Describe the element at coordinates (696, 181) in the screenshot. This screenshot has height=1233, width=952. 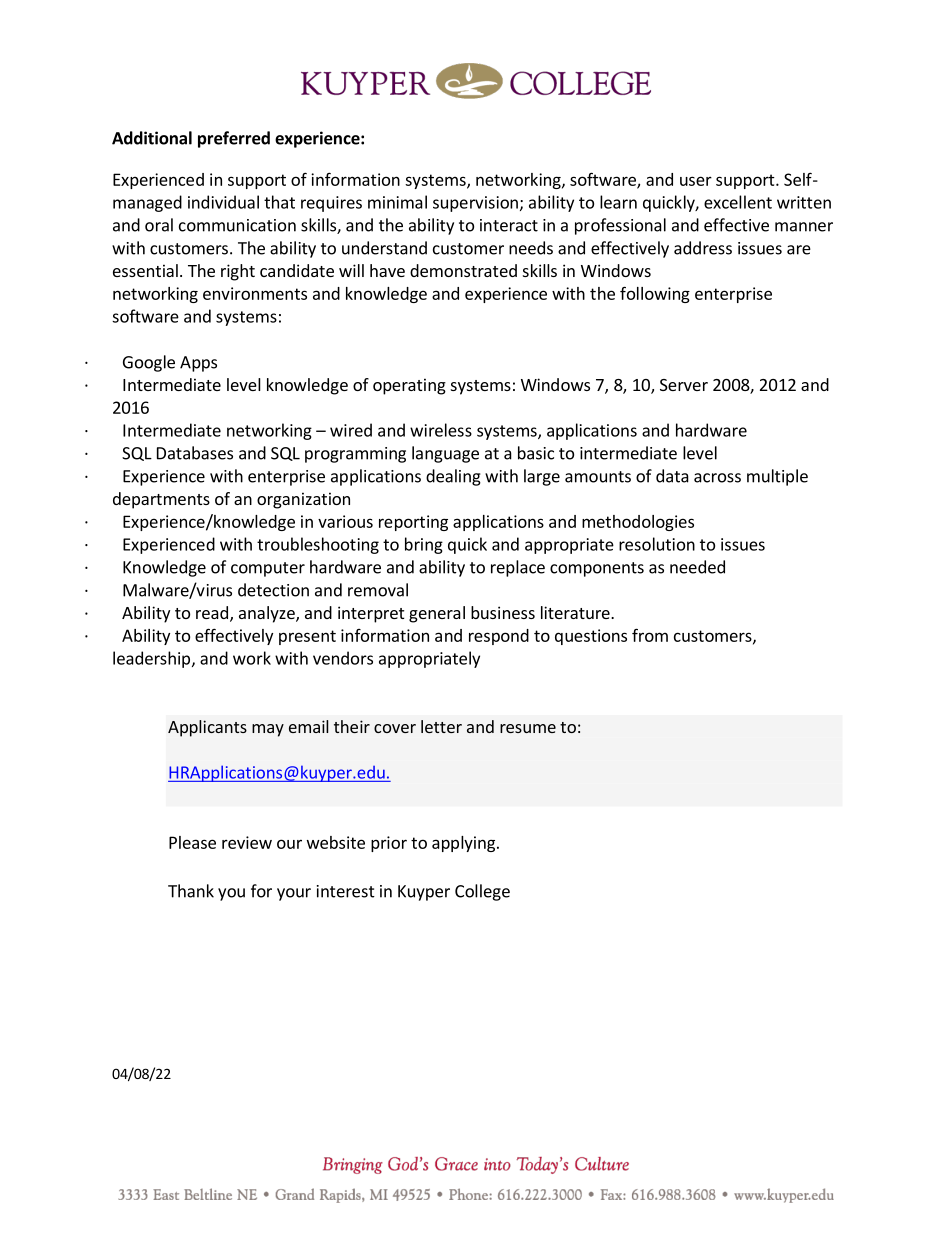
I see `user` at that location.
